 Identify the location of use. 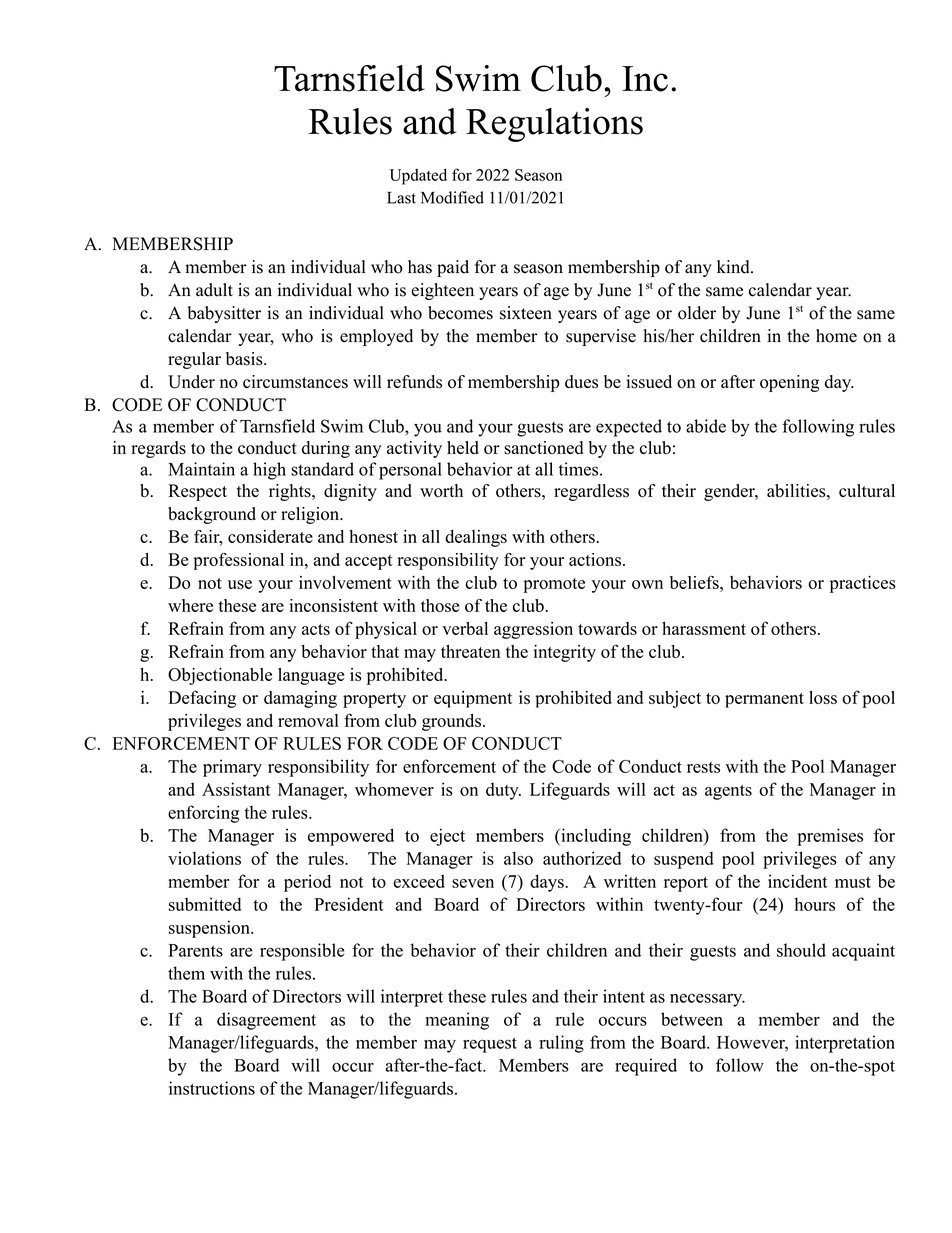
(240, 584).
